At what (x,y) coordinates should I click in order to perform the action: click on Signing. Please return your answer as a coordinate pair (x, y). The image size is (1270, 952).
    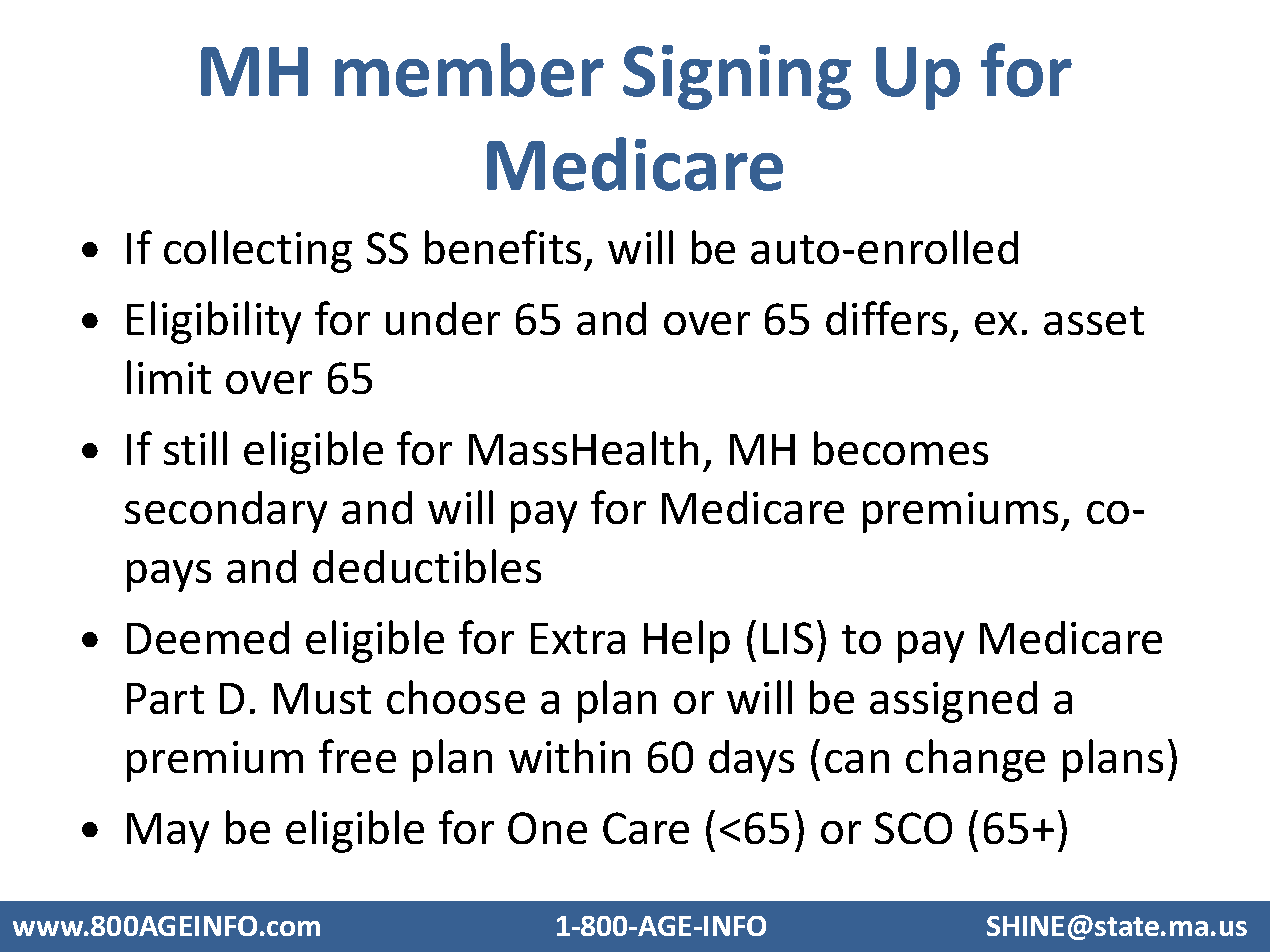
    Looking at the image, I should click on (737, 77).
